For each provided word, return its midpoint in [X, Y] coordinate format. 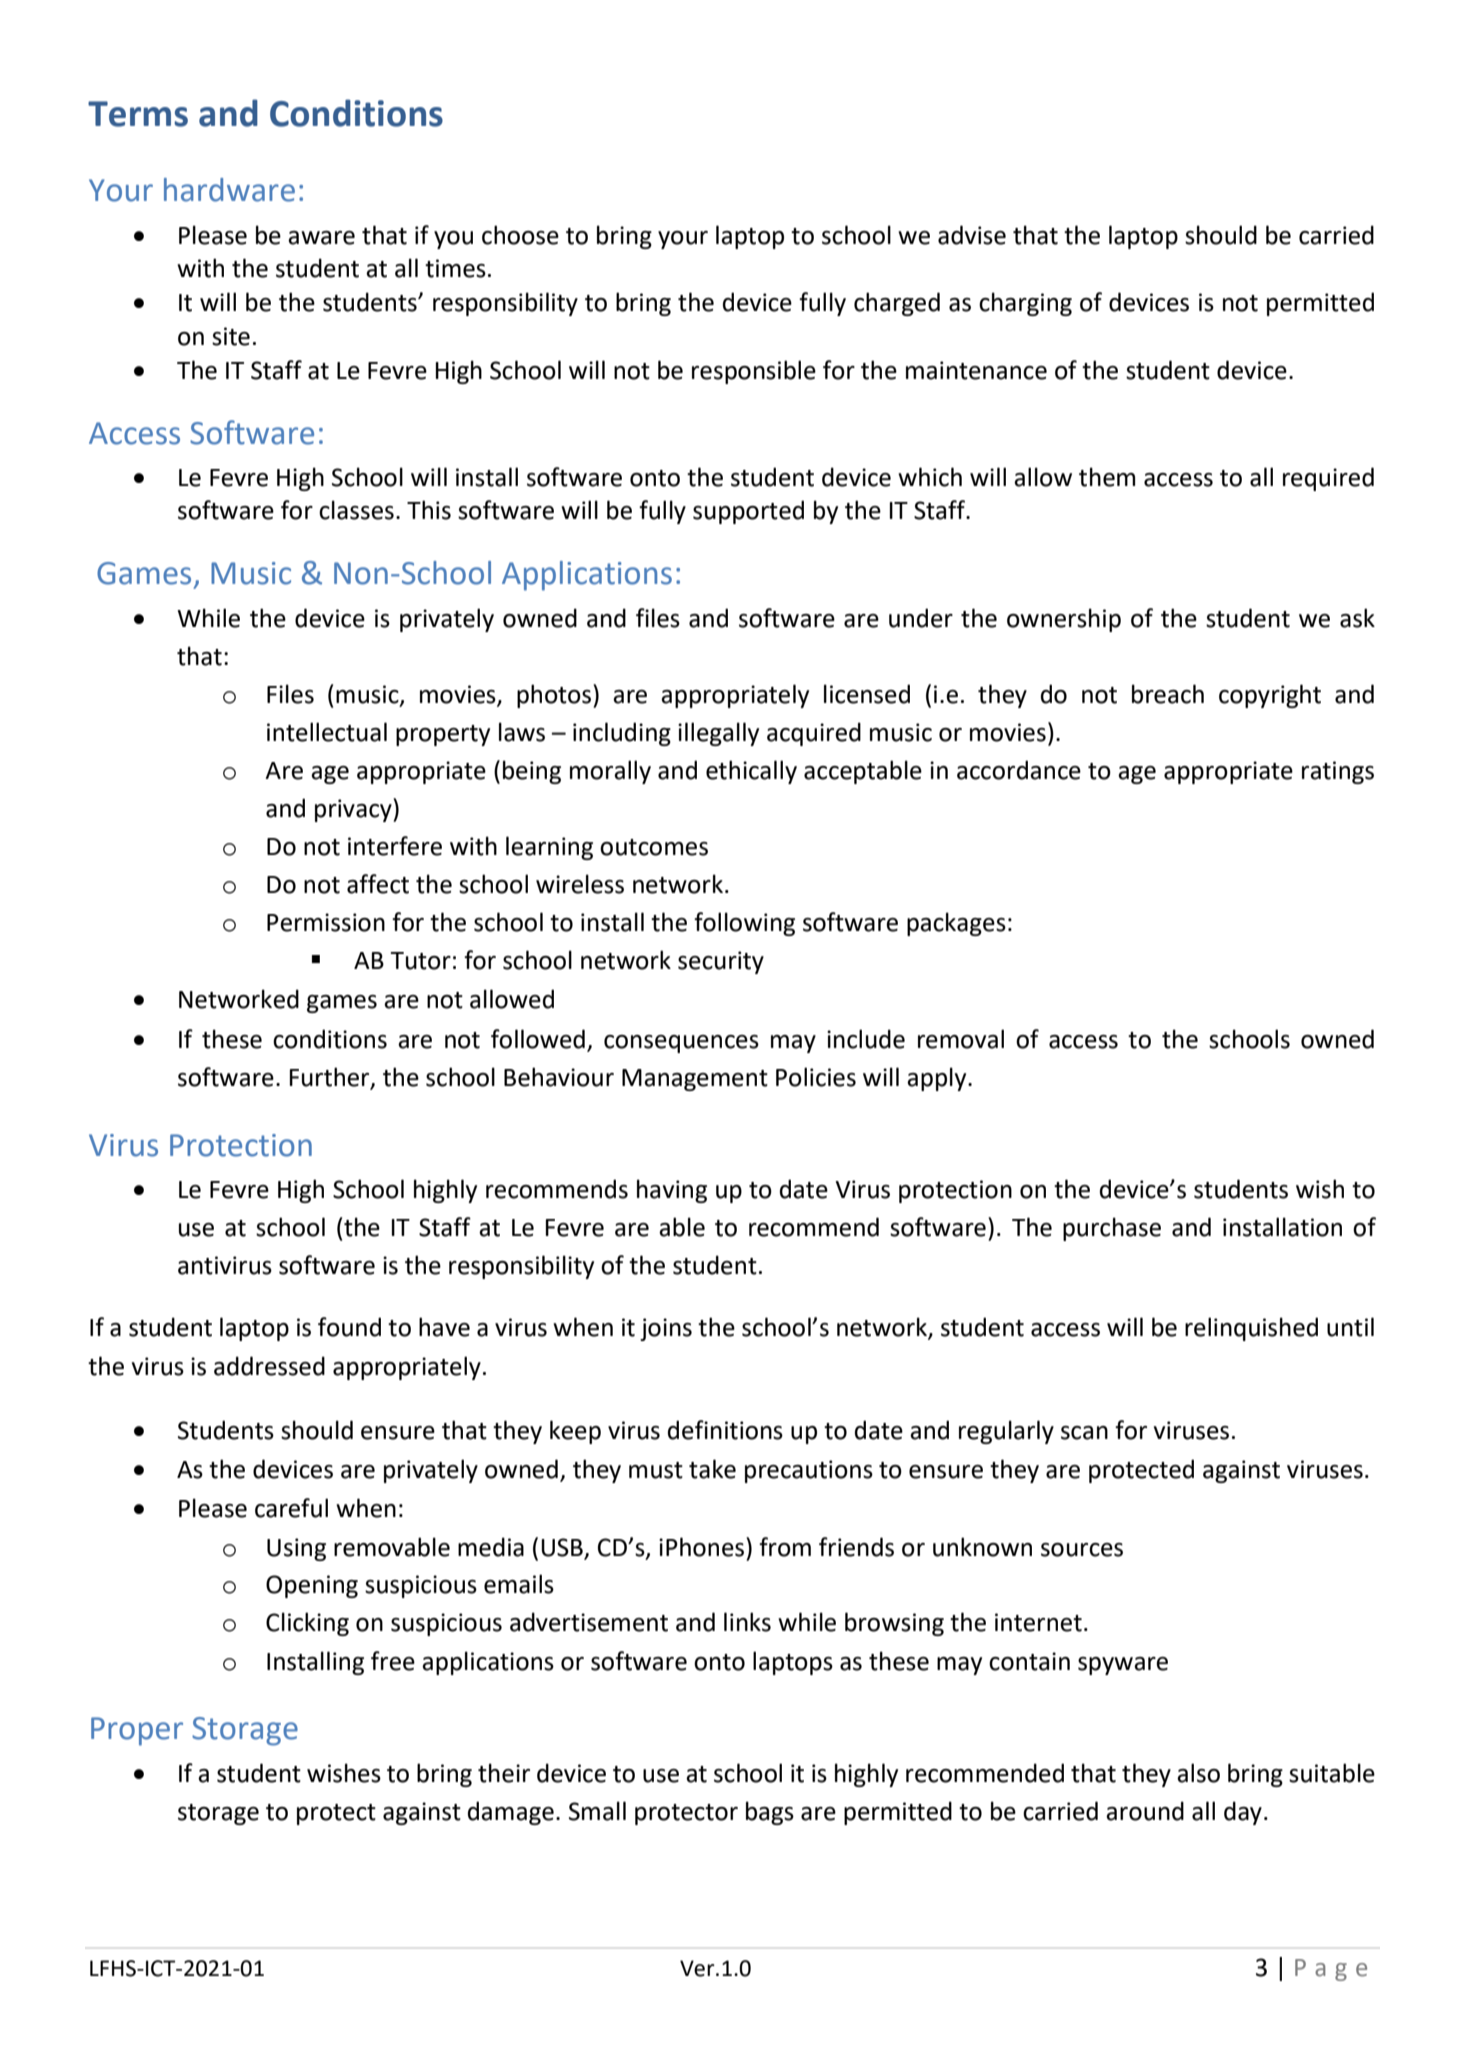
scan [1084, 1433]
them [1107, 477]
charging [1025, 304]
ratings [1338, 772]
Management [695, 1080]
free [393, 1661]
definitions [725, 1430]
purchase [1112, 1229]
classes [356, 510]
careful [291, 1508]
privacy [354, 810]
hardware [229, 190]
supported [748, 512]
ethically [751, 772]
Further [331, 1077]
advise [972, 235]
